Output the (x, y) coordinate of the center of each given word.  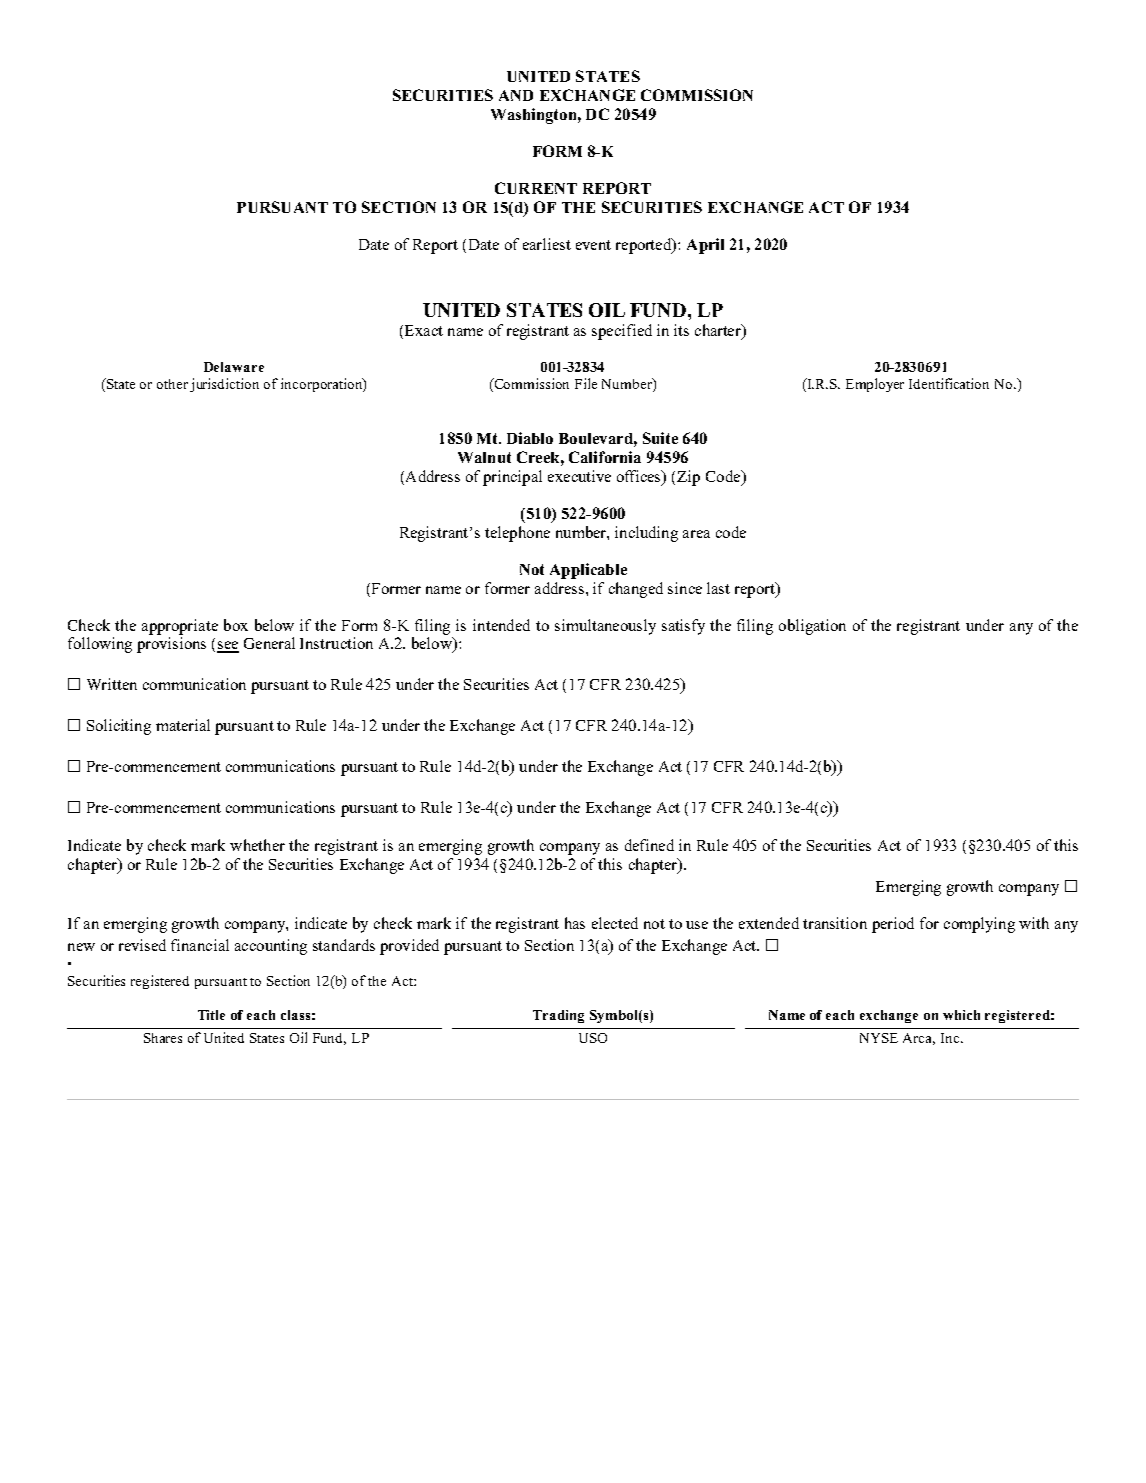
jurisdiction (224, 385)
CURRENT (536, 188)
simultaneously (605, 627)
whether (257, 845)
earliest (547, 244)
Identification (949, 383)
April (705, 246)
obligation (812, 627)
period (893, 925)
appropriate (180, 627)
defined (649, 845)
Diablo (530, 438)
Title (211, 1015)
